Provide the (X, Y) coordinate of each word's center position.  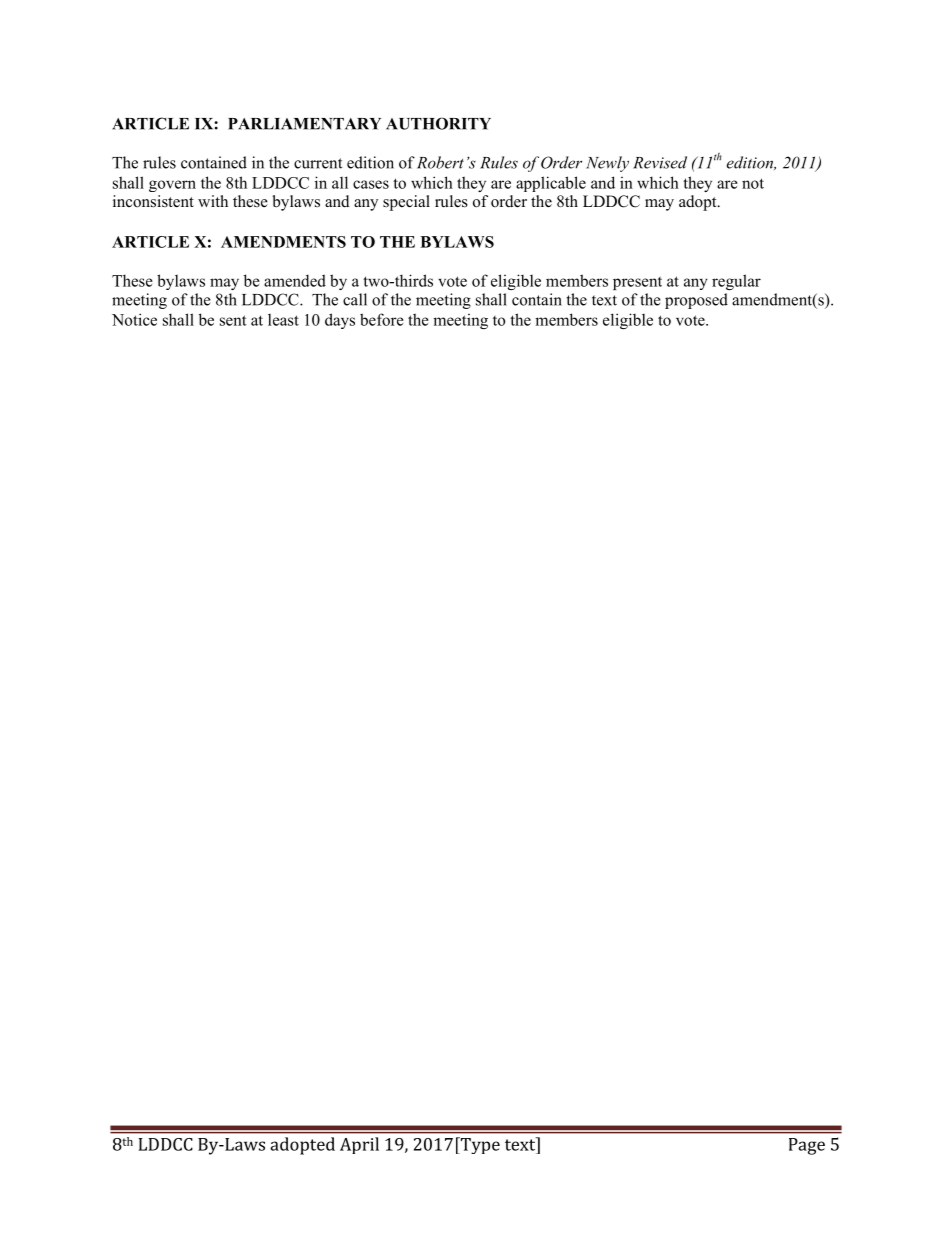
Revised (660, 162)
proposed (696, 301)
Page (807, 1146)
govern (172, 186)
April (359, 1145)
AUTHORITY (438, 123)
